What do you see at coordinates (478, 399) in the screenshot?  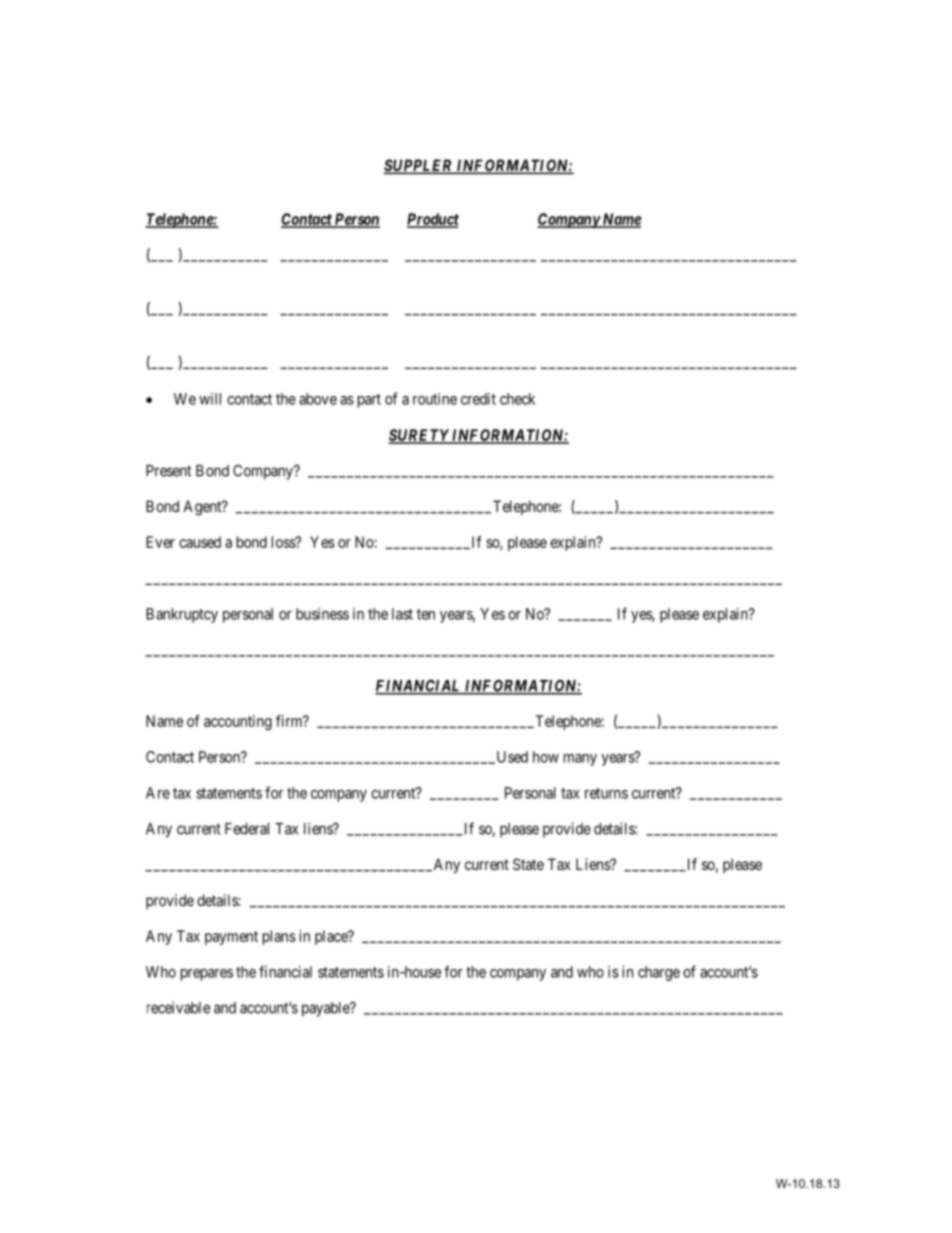 I see `credit` at bounding box center [478, 399].
